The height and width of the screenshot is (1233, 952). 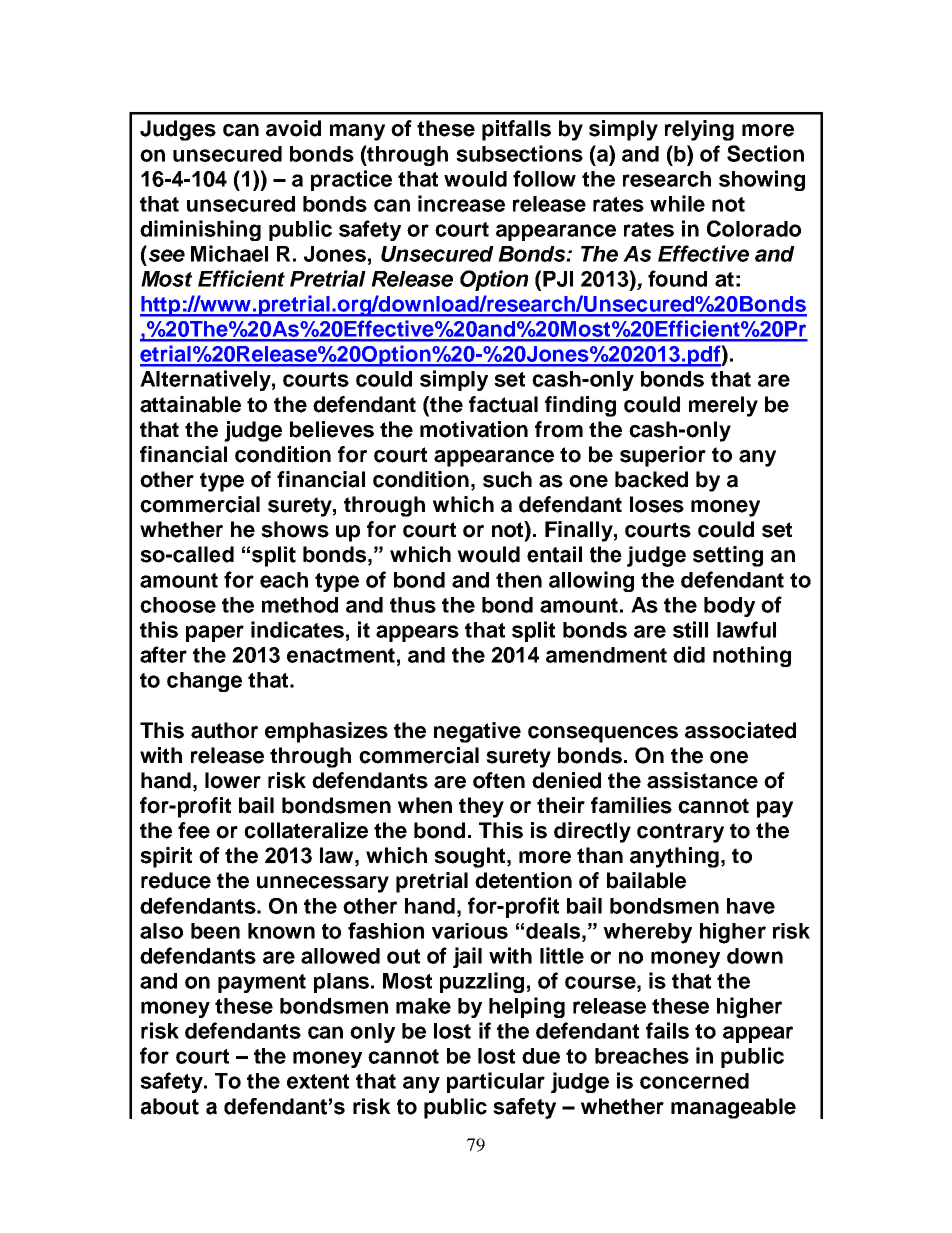 What do you see at coordinates (170, 1106) in the screenshot?
I see `about` at bounding box center [170, 1106].
